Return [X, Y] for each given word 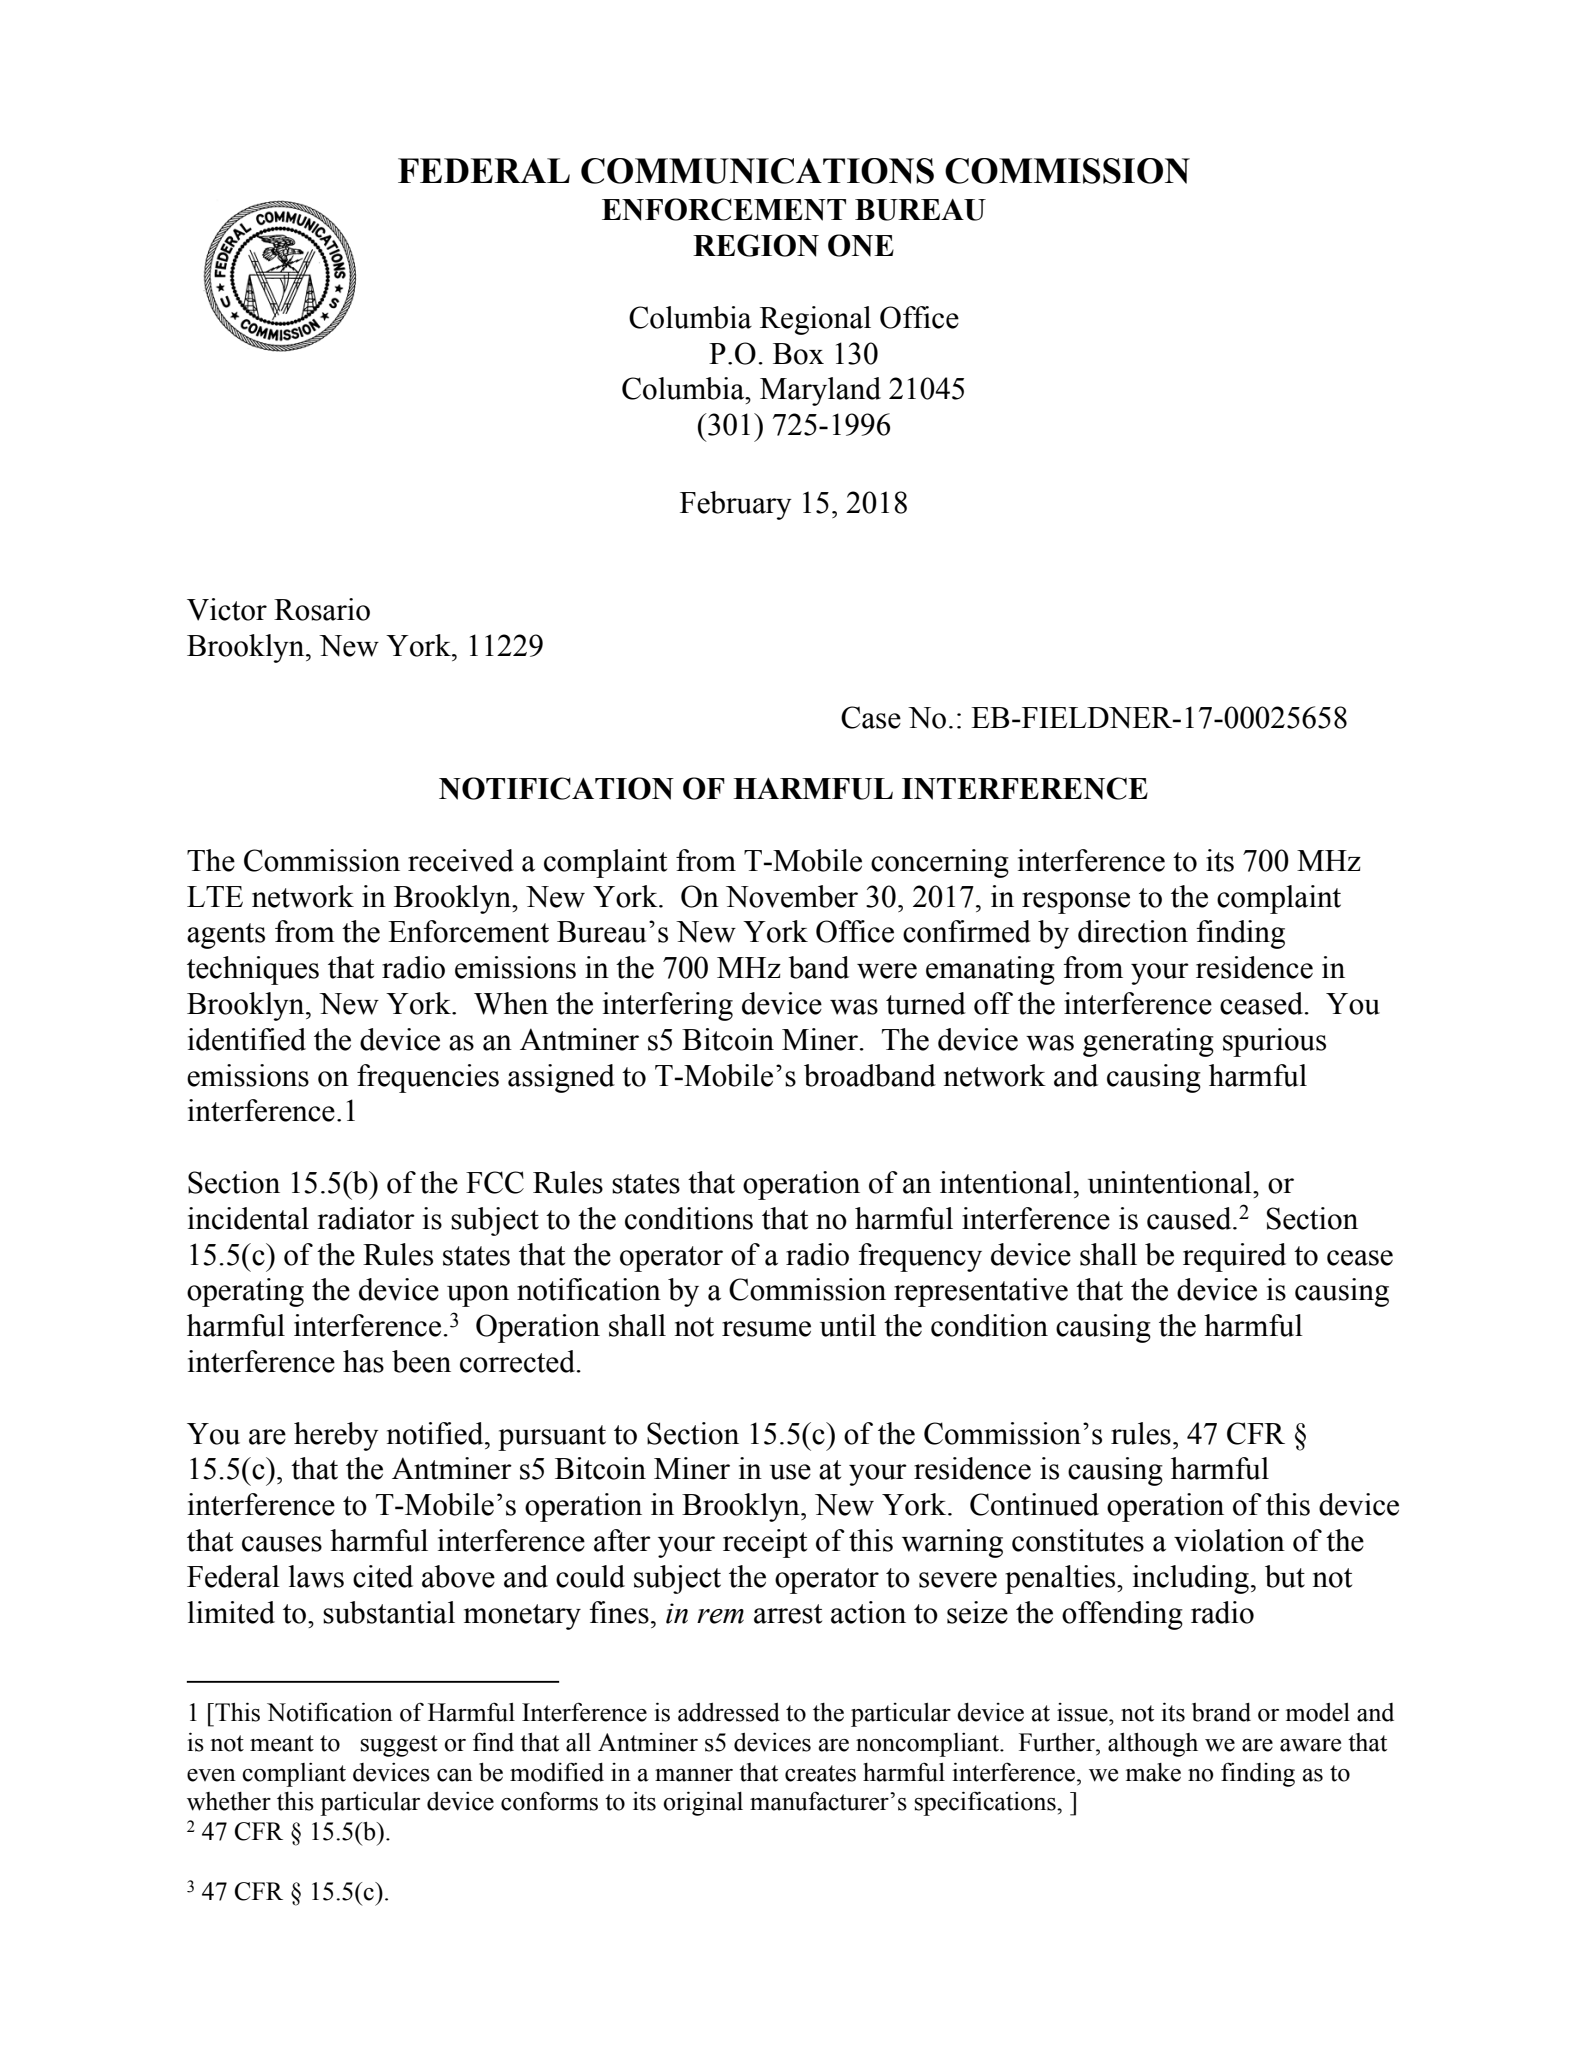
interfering [668, 1006]
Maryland [820, 391]
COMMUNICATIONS [757, 171]
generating [1148, 1042]
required [1234, 1257]
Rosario [322, 609]
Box [798, 354]
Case [871, 717]
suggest [399, 1746]
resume [766, 1329]
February [736, 505]
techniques [253, 970]
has [363, 1361]
